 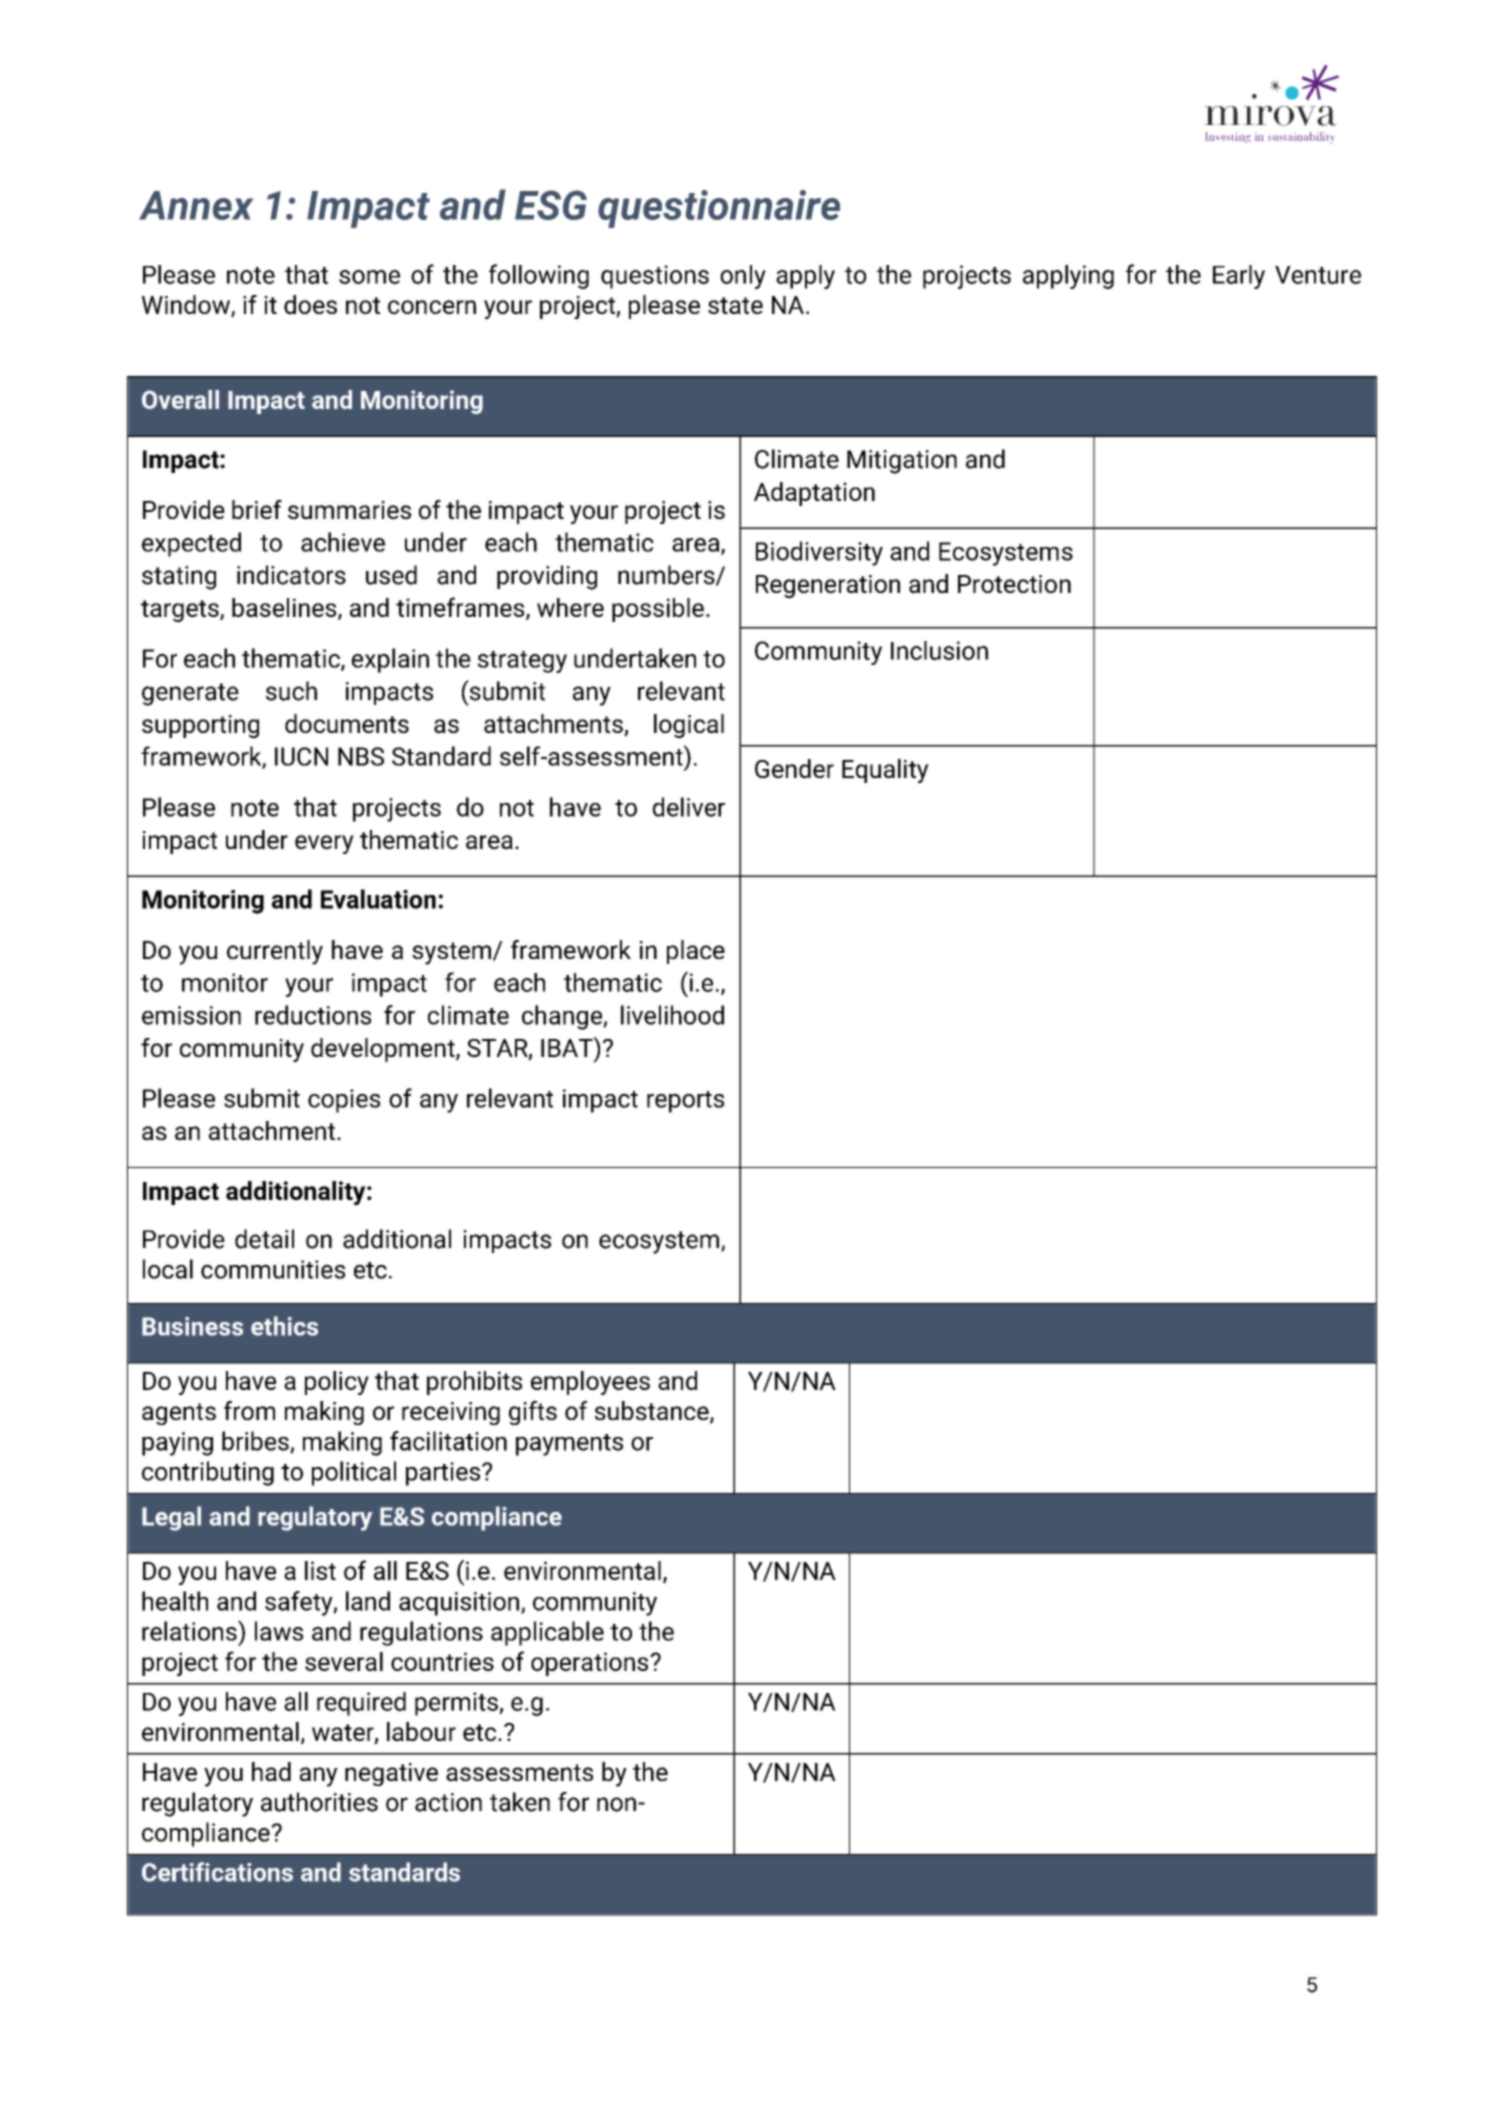 I want to click on Protection, so click(x=1014, y=584).
